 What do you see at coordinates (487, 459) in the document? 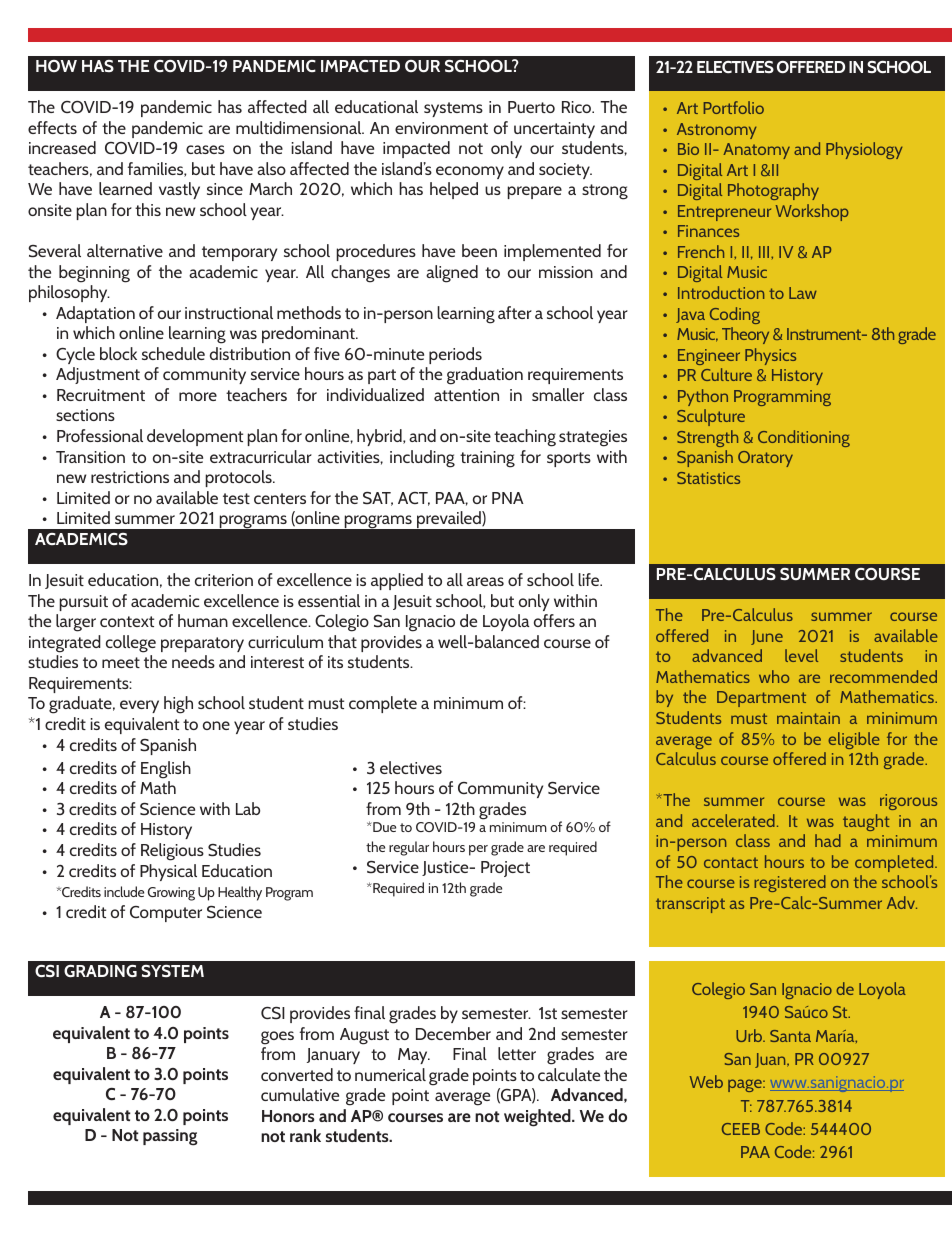
I see `training` at bounding box center [487, 459].
